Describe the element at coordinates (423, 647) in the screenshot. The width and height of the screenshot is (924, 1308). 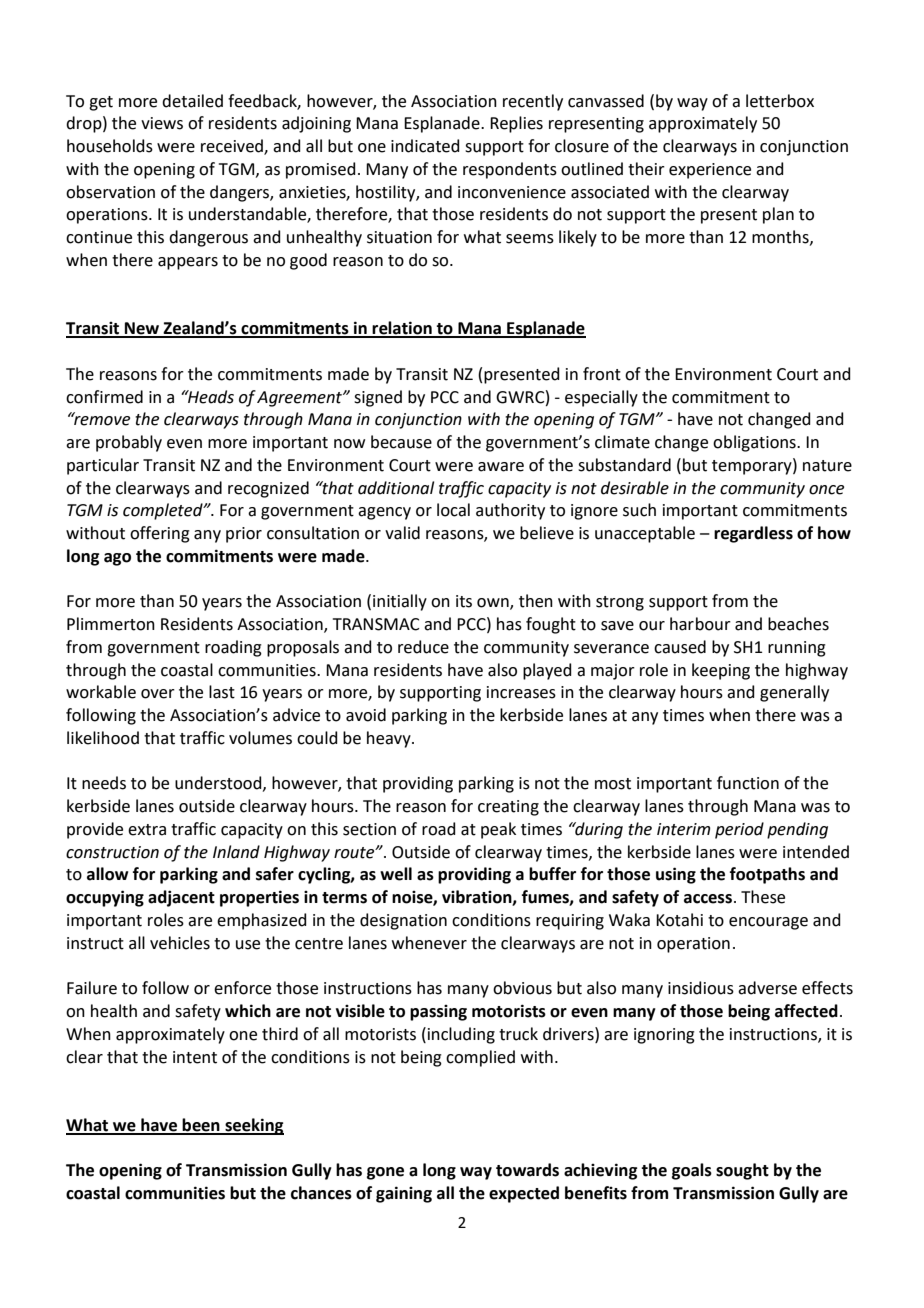
I see `reduce` at that location.
